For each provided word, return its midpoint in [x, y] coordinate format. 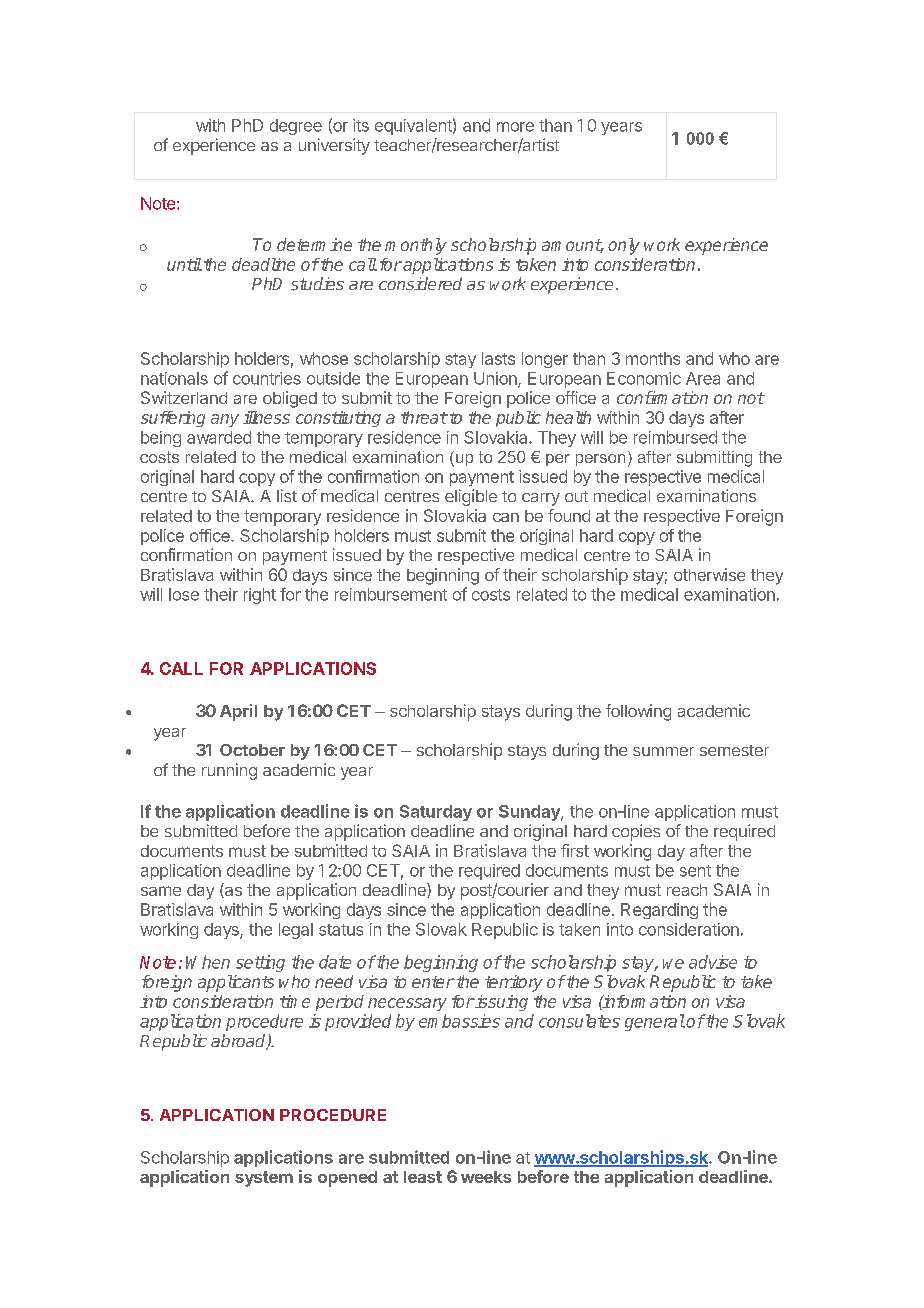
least [423, 1177]
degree [296, 127]
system [264, 1179]
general [655, 1022]
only [624, 246]
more [515, 127]
